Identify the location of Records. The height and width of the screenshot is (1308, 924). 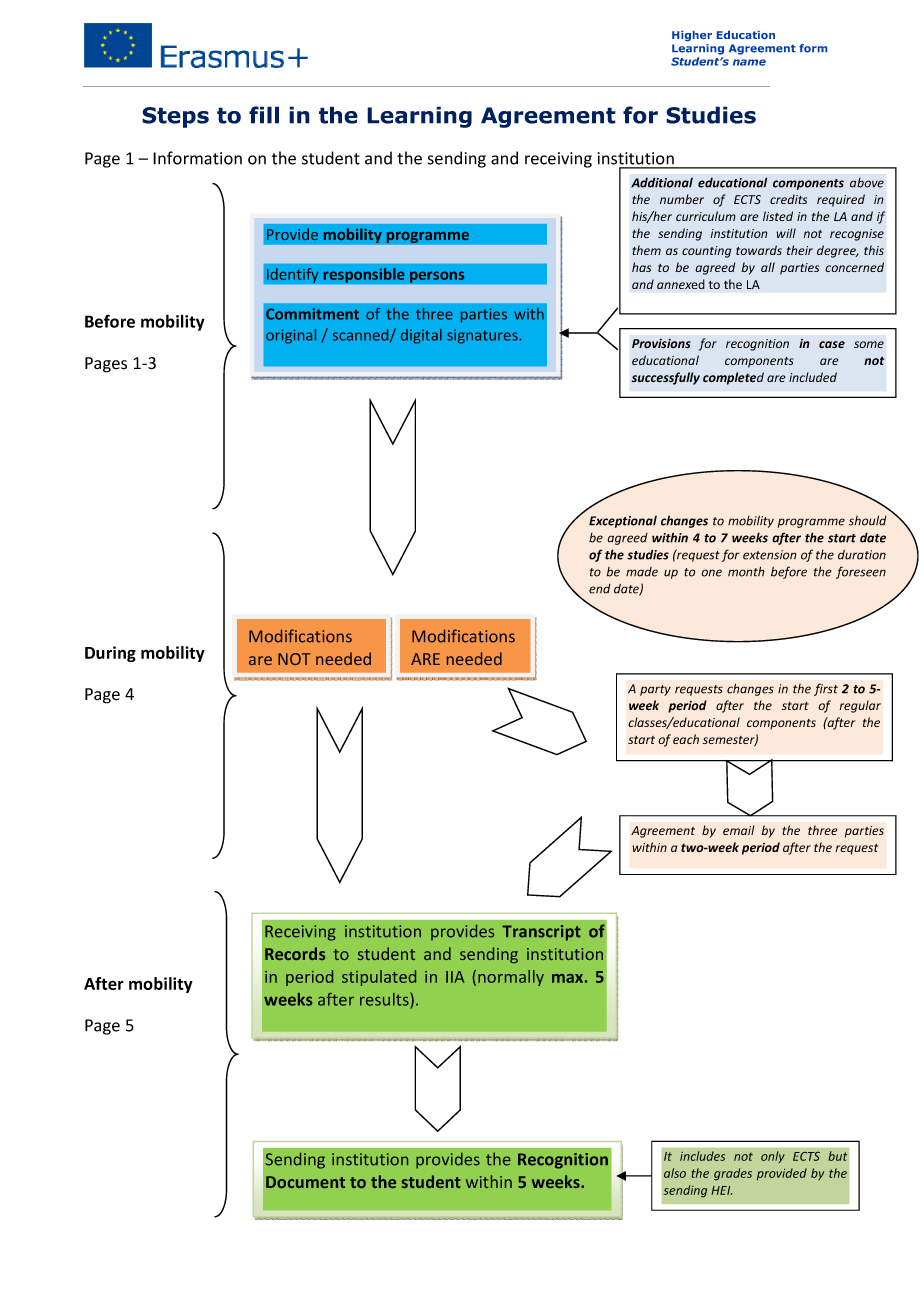
(295, 953).
